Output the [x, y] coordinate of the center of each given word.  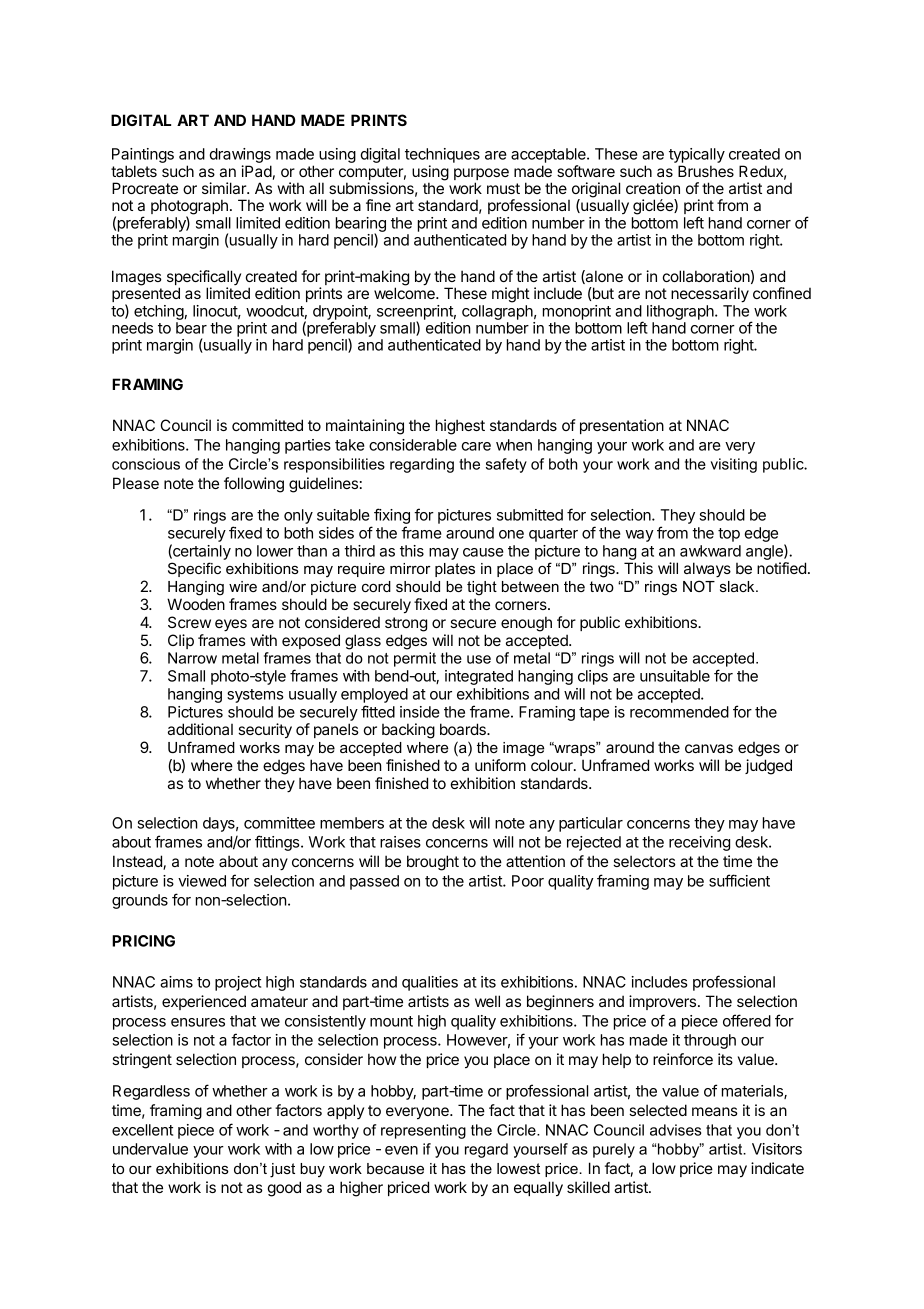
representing [423, 1131]
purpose [481, 175]
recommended [679, 712]
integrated [479, 677]
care [476, 446]
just [282, 1170]
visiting [734, 465]
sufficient [739, 880]
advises [676, 1130]
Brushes [706, 171]
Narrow [192, 658]
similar [225, 188]
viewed [202, 881]
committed [267, 425]
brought [433, 863]
